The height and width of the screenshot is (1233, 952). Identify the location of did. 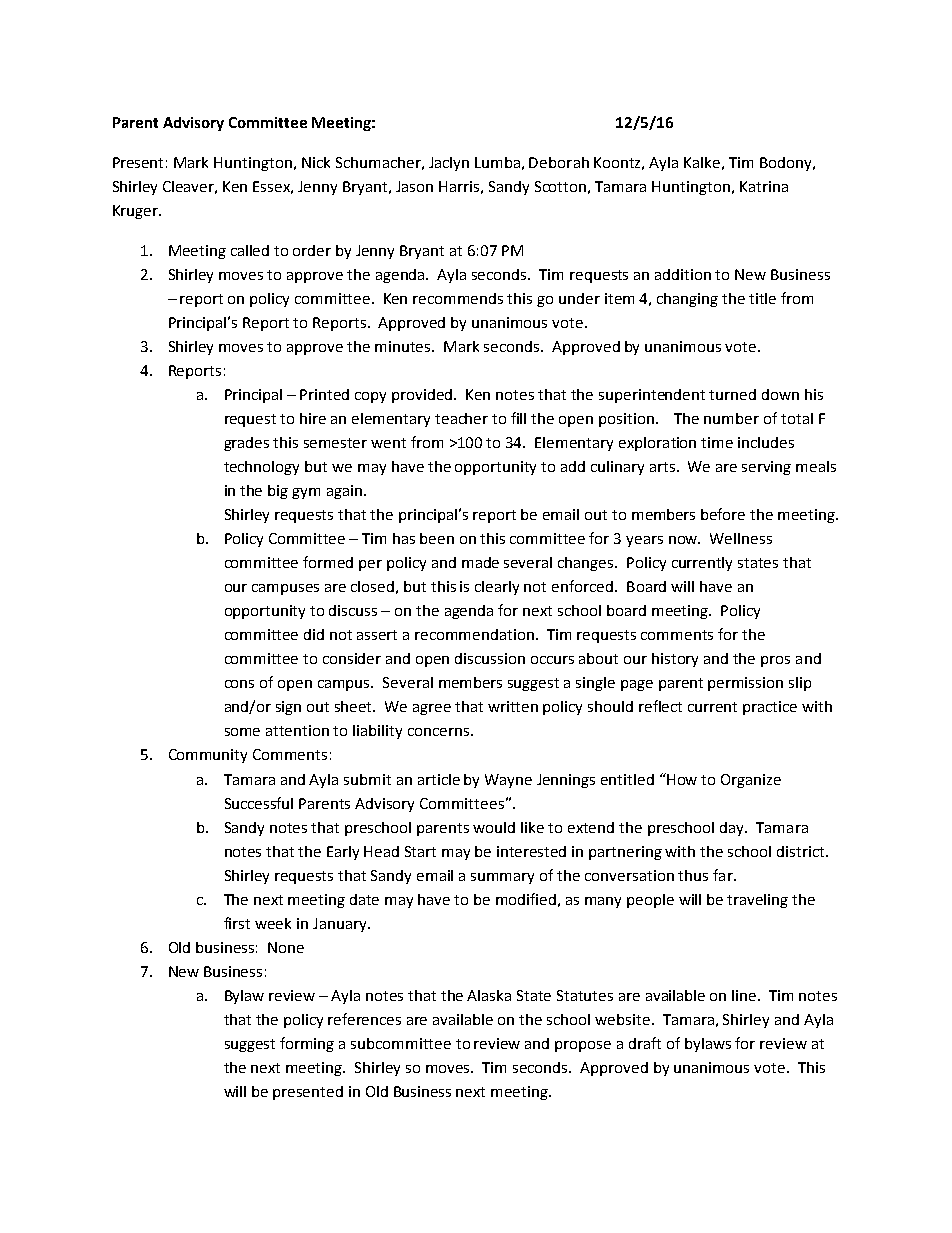
(314, 634).
